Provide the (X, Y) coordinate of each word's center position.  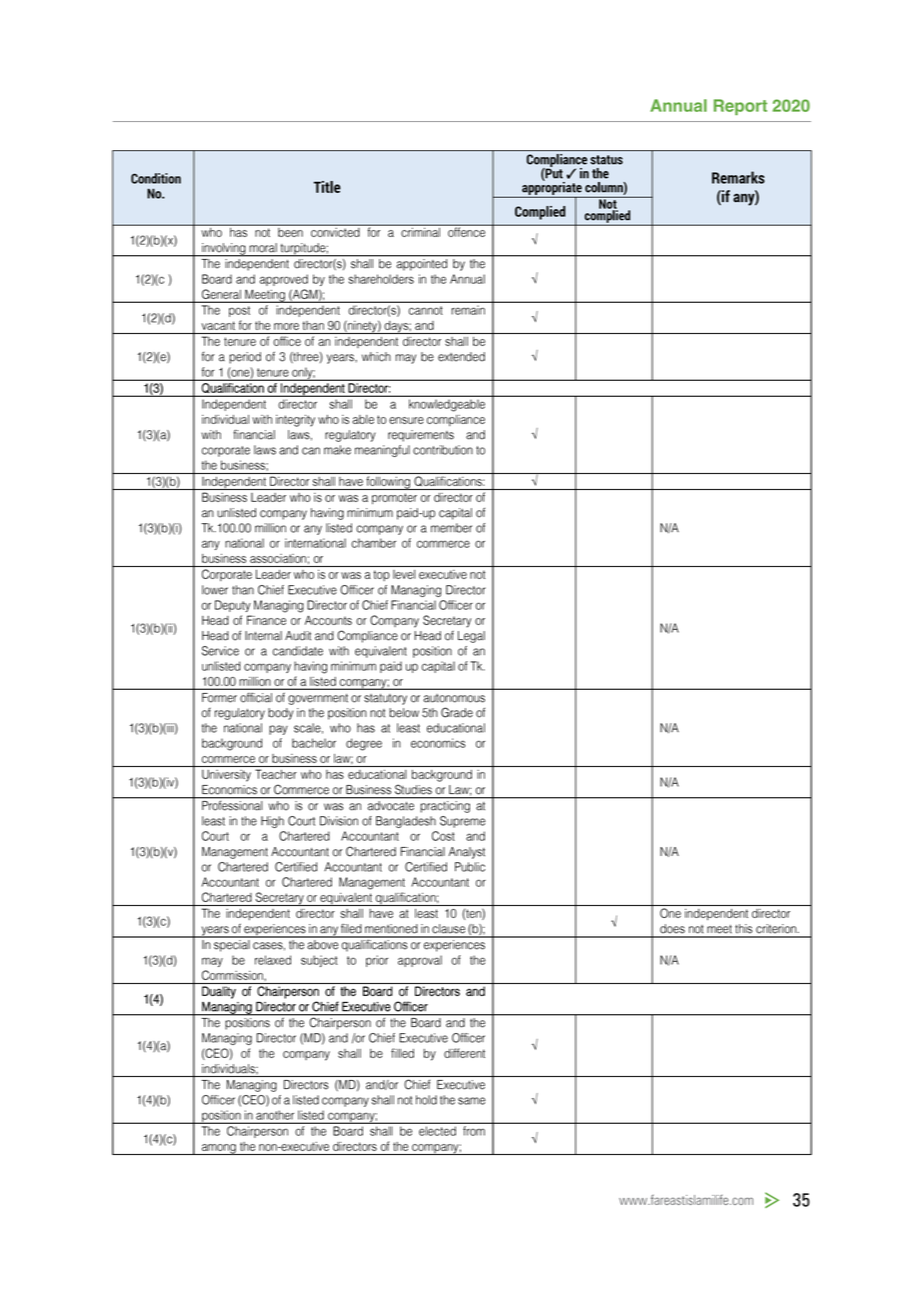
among (219, 1149)
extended (461, 357)
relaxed (273, 960)
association (278, 558)
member (451, 528)
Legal (471, 637)
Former (219, 697)
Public (470, 867)
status (606, 160)
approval (420, 961)
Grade (457, 712)
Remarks (738, 177)
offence (467, 231)
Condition (156, 178)
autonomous (454, 698)
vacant (218, 325)
